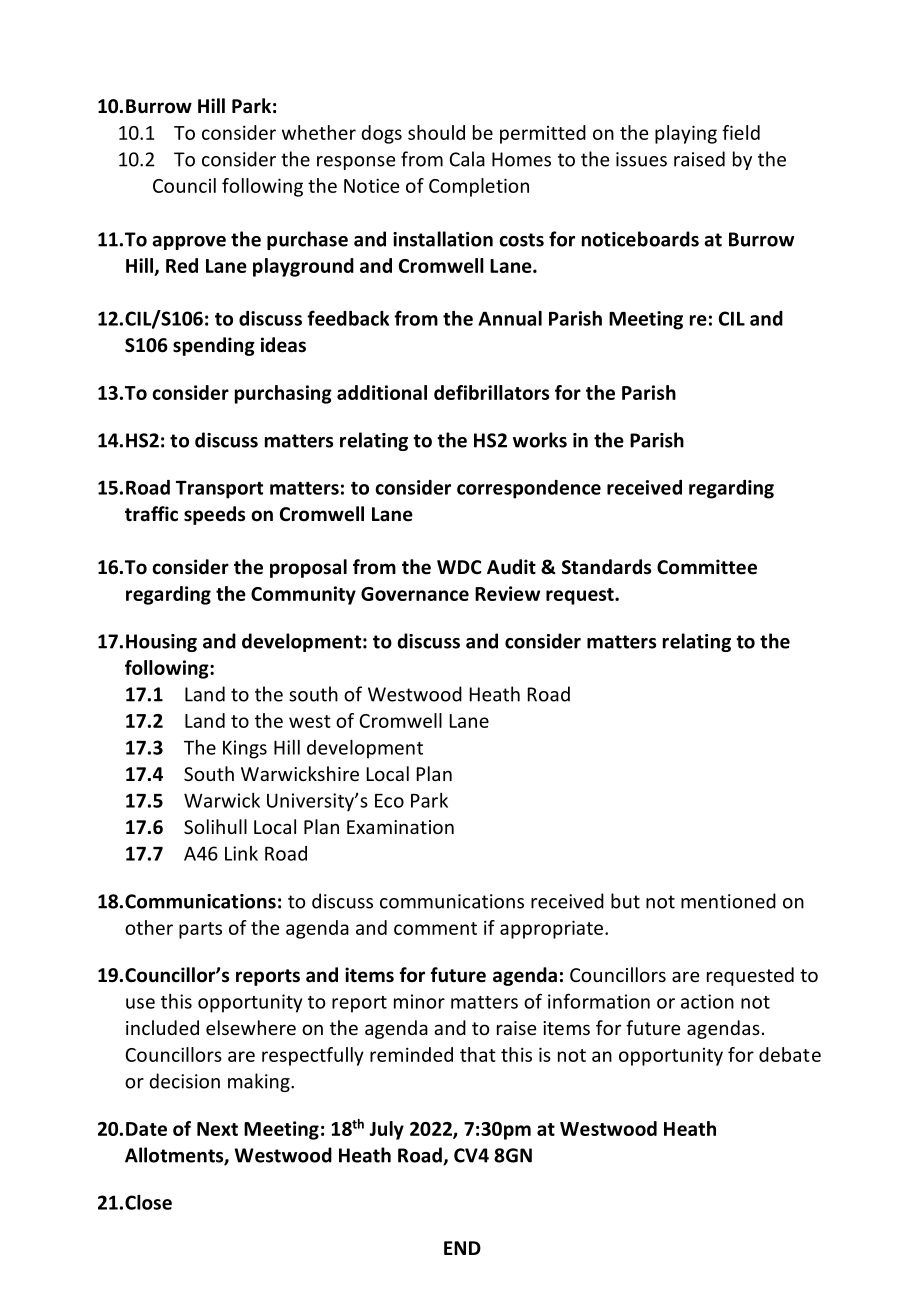 The height and width of the screenshot is (1308, 924). Describe the element at coordinates (459, 567) in the screenshot. I see `WDC` at that location.
